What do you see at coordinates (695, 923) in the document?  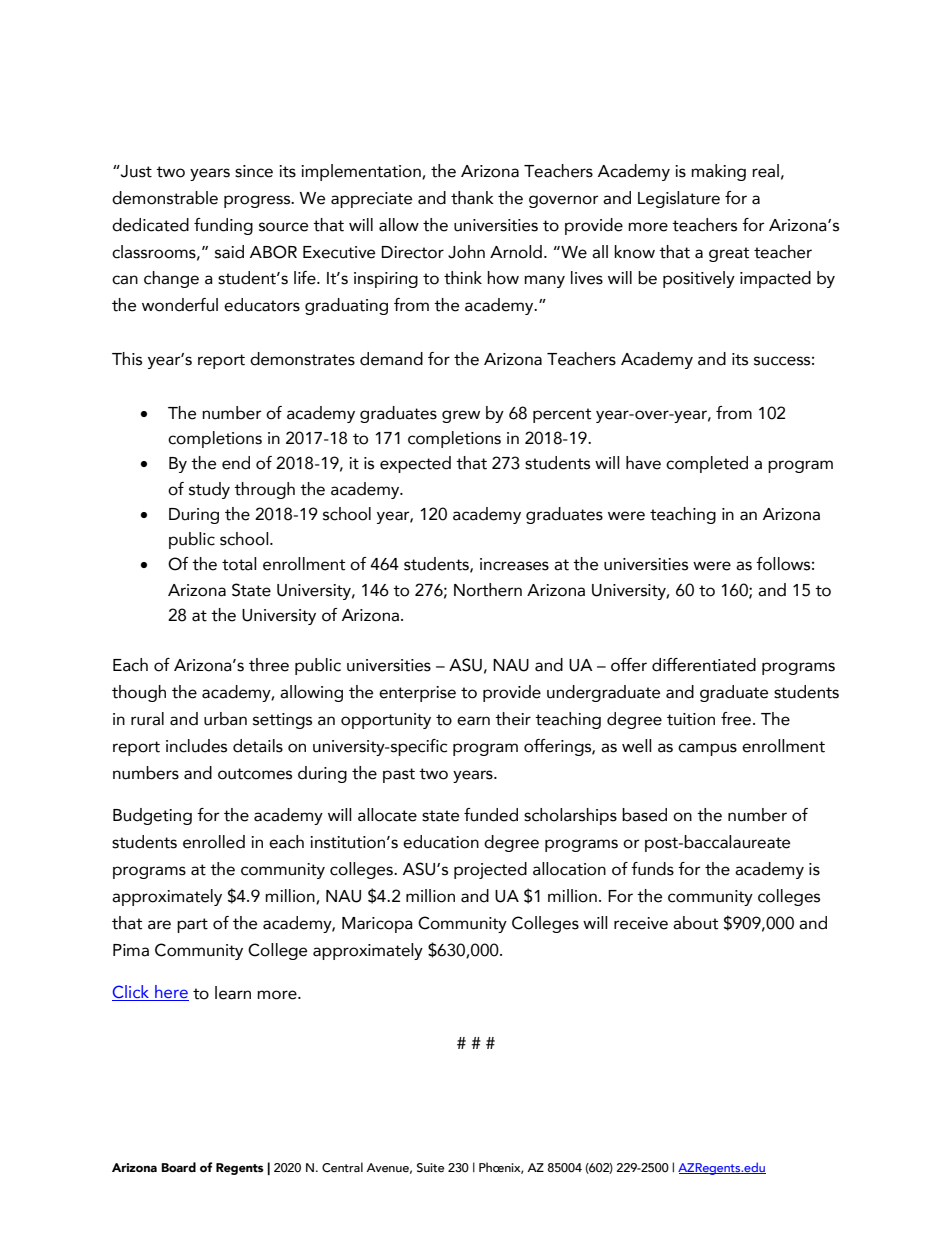 I see `about` at bounding box center [695, 923].
